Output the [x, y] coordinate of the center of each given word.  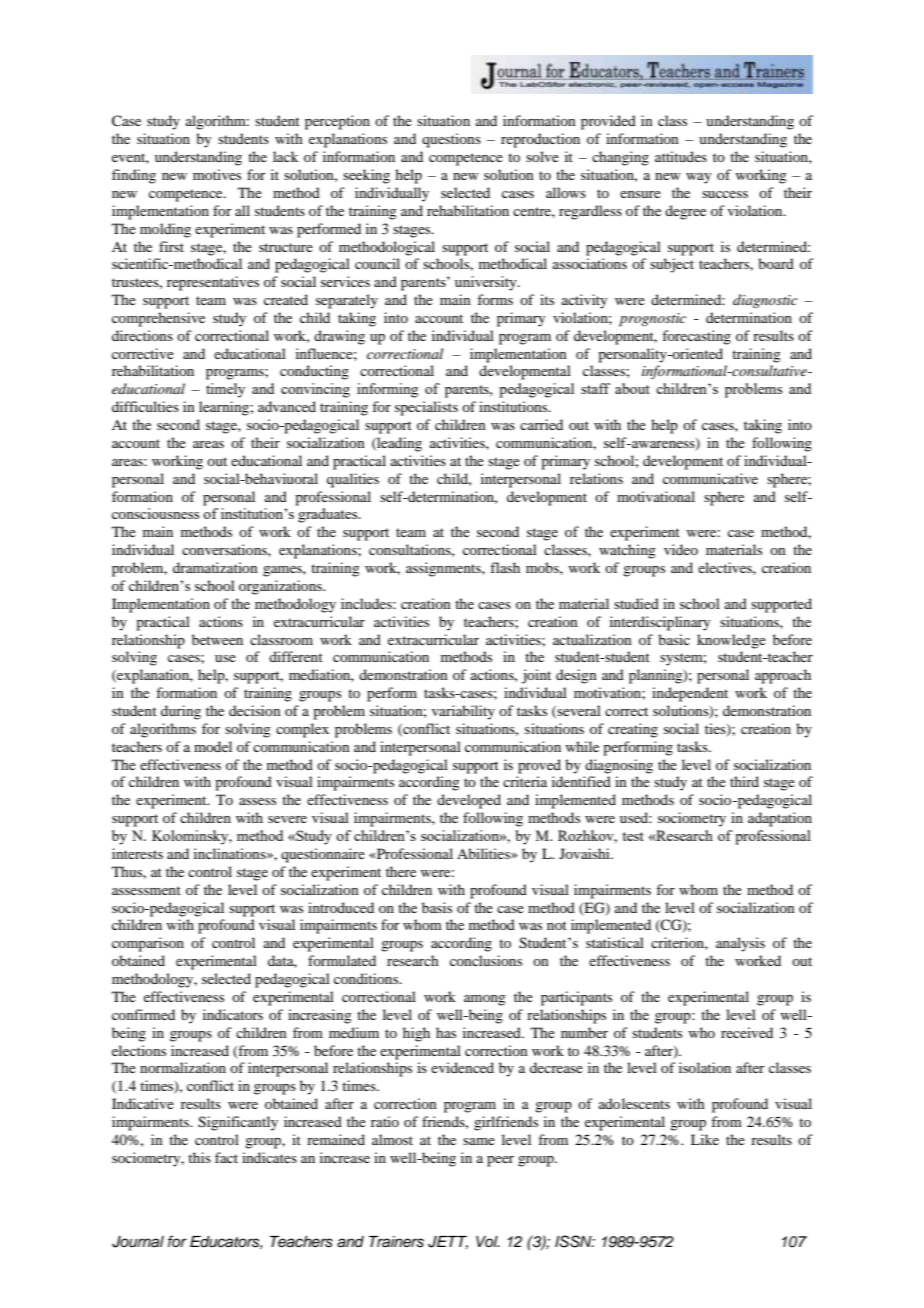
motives [217, 174]
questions [451, 140]
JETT [448, 1242]
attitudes [681, 156]
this [199, 1157]
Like [705, 1139]
